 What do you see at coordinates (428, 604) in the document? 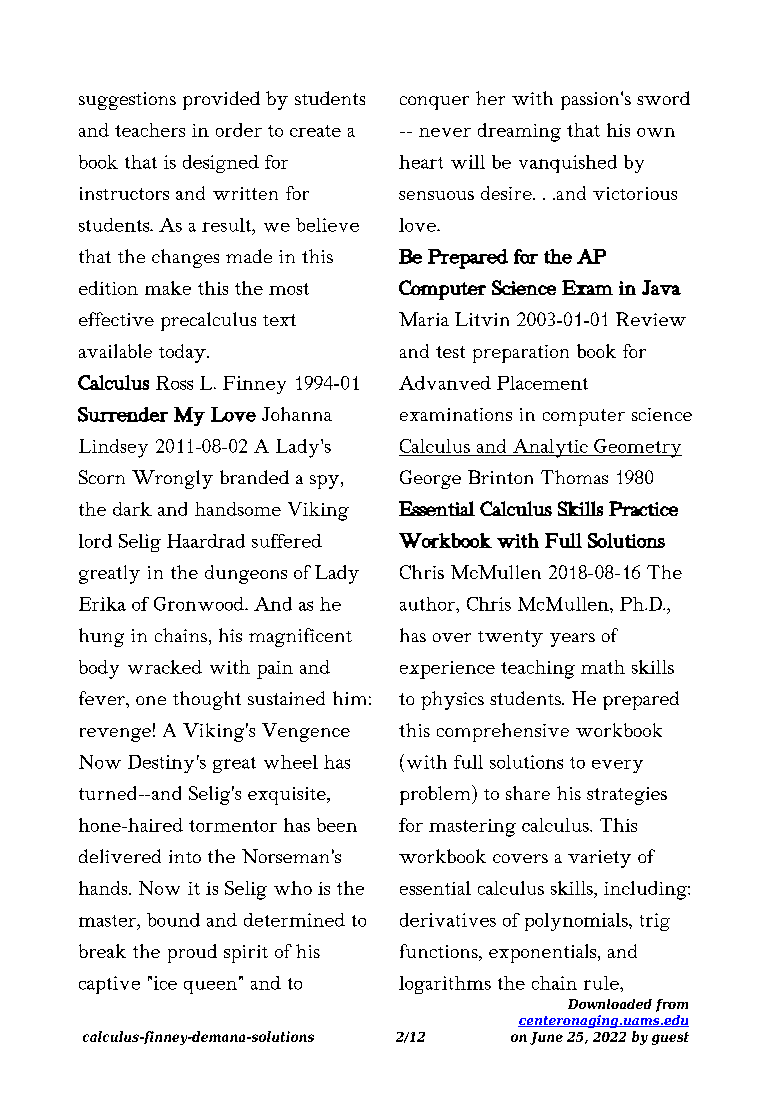
I see `author` at bounding box center [428, 604].
